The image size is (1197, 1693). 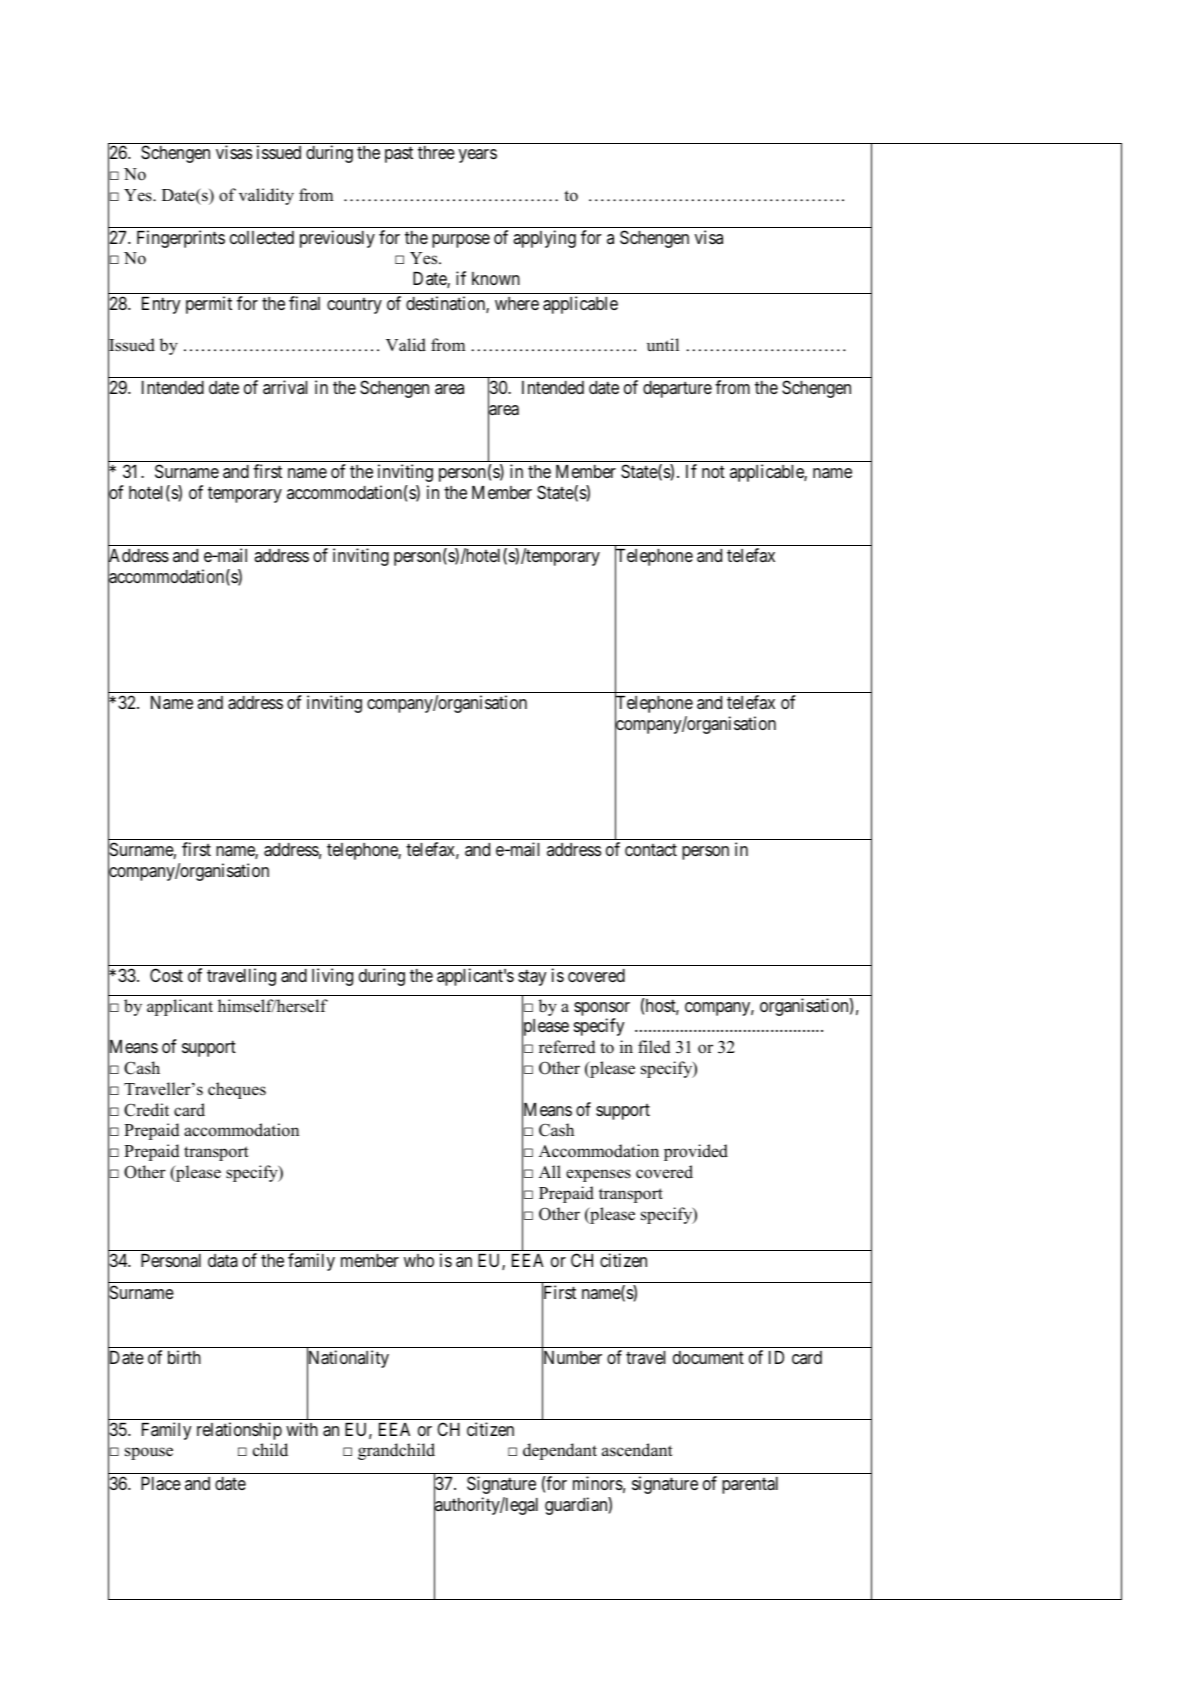 I want to click on stay, so click(x=532, y=977).
